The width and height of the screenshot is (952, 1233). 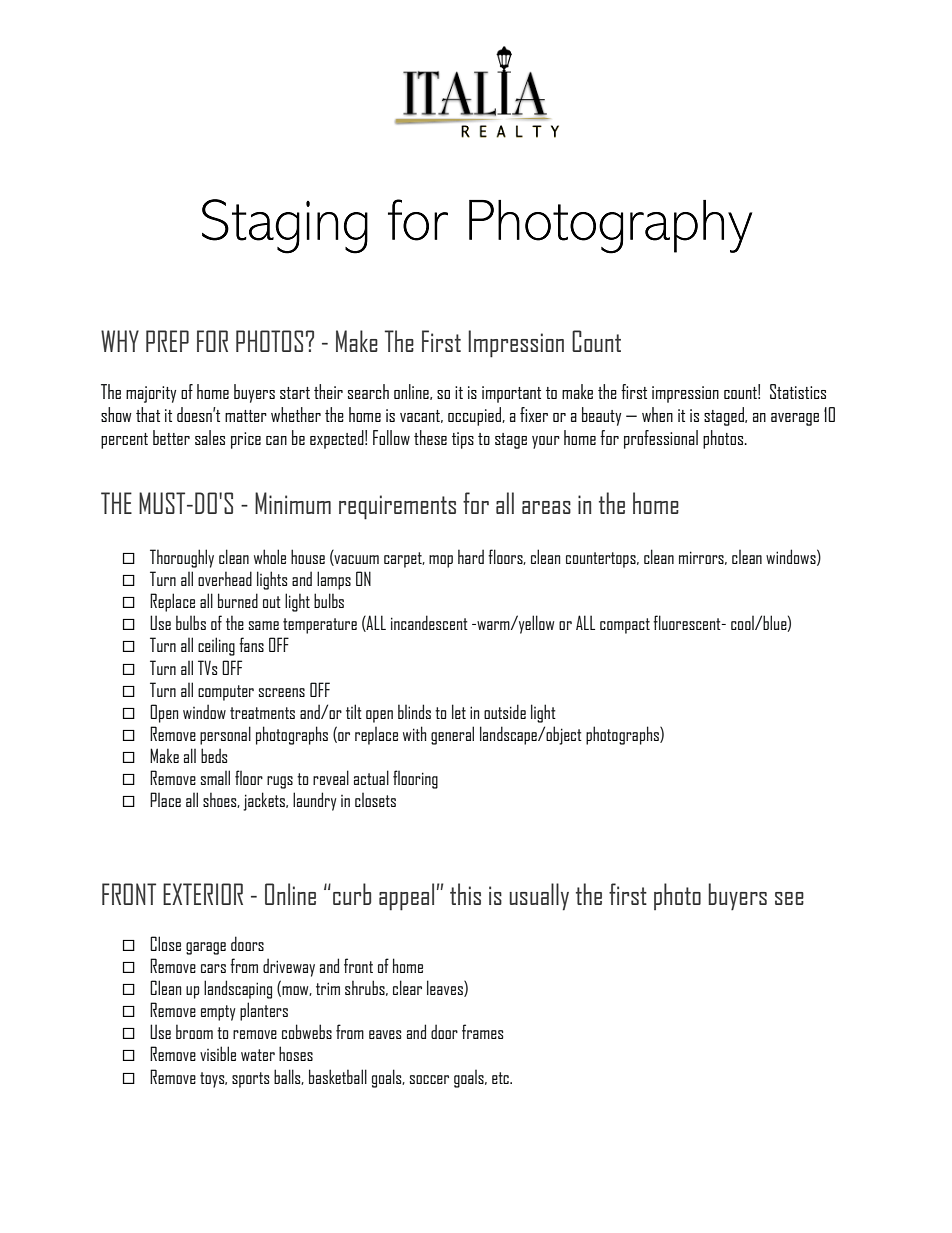 I want to click on sales, so click(x=210, y=437).
